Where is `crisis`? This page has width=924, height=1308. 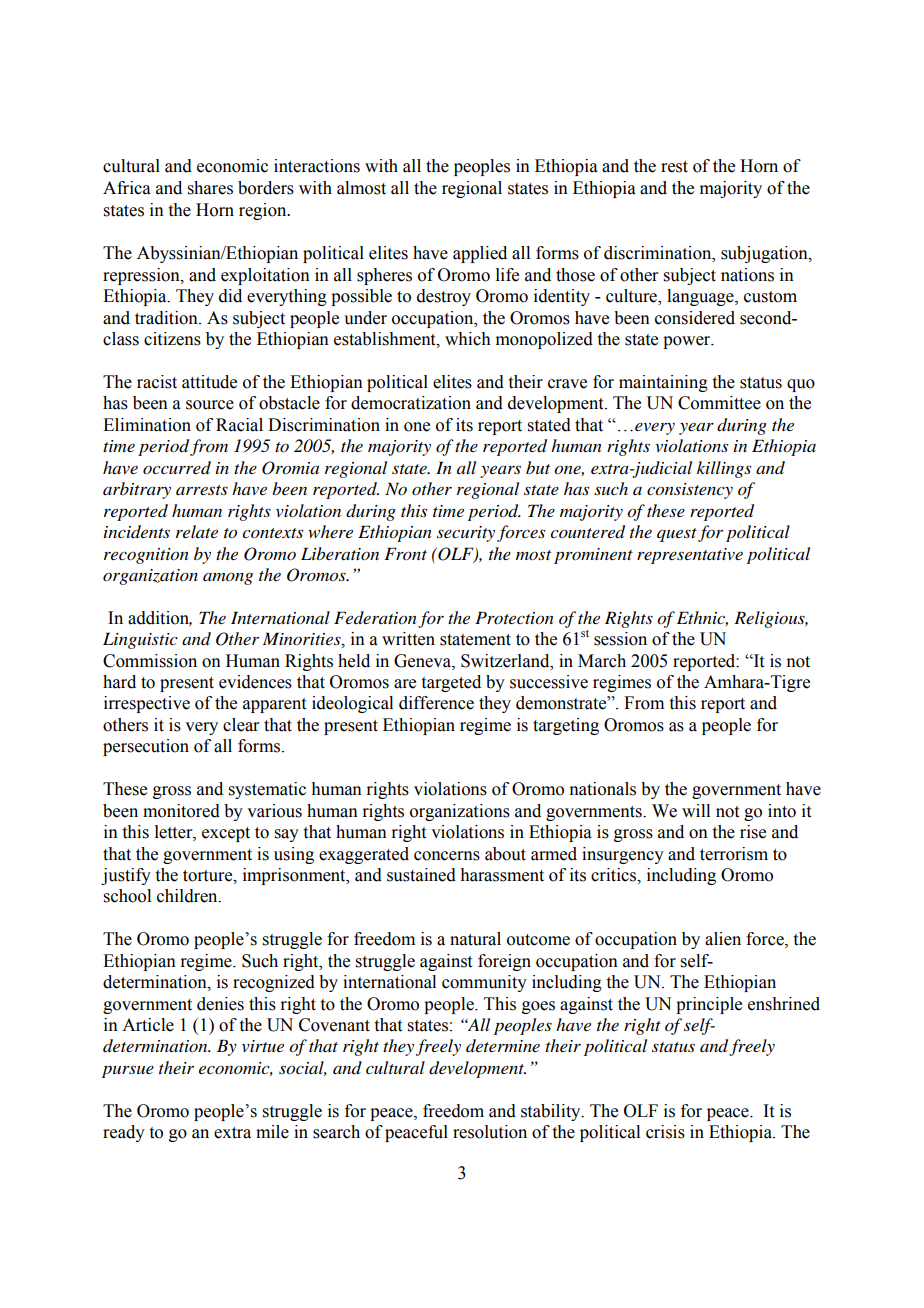
crisis is located at coordinates (665, 1132).
